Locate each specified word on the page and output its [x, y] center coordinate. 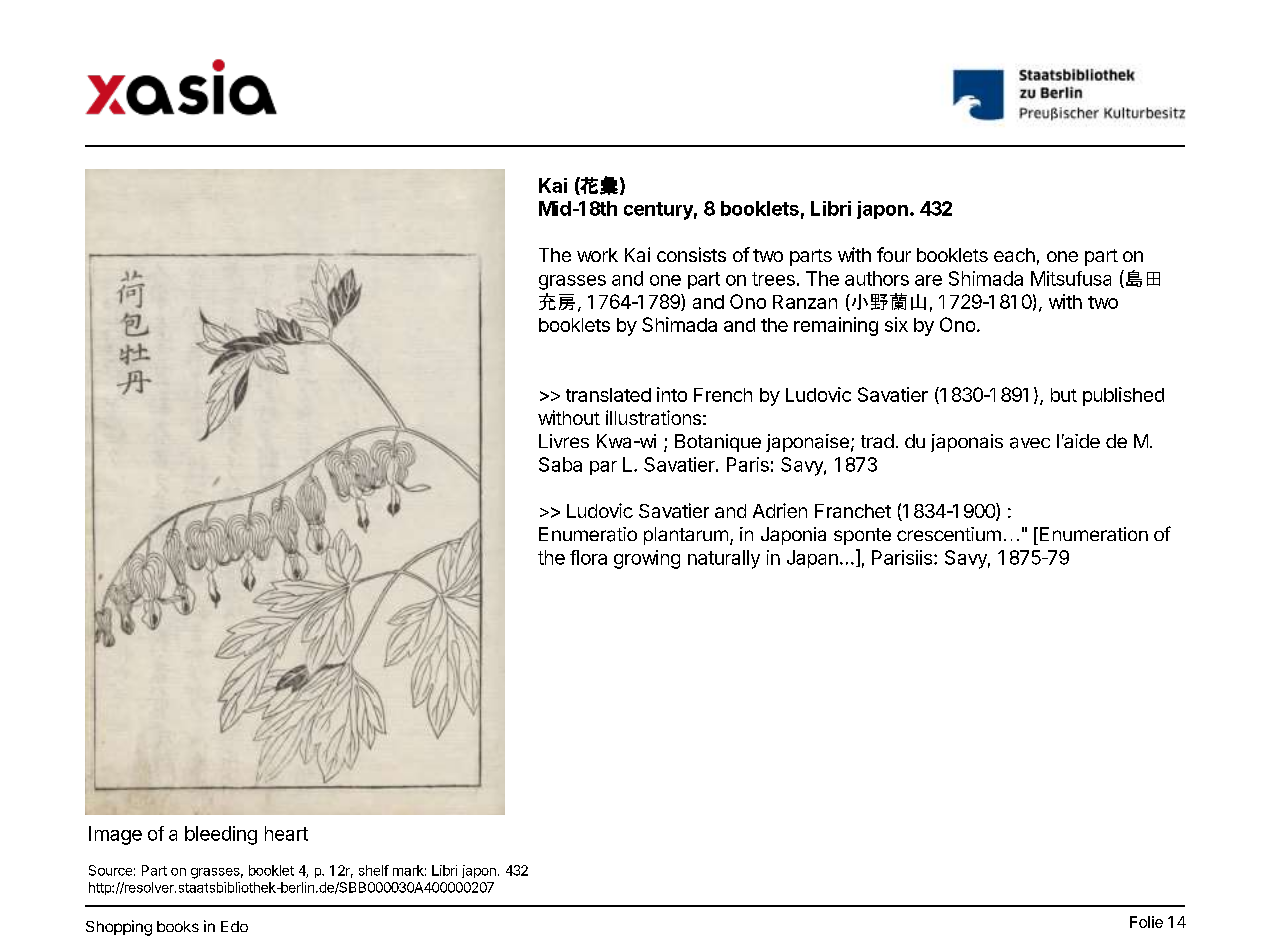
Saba [560, 464]
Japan [812, 559]
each [1014, 255]
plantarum [686, 536]
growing [647, 559]
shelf [374, 870]
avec [1030, 443]
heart [286, 833]
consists [691, 254]
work [597, 255]
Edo [234, 926]
